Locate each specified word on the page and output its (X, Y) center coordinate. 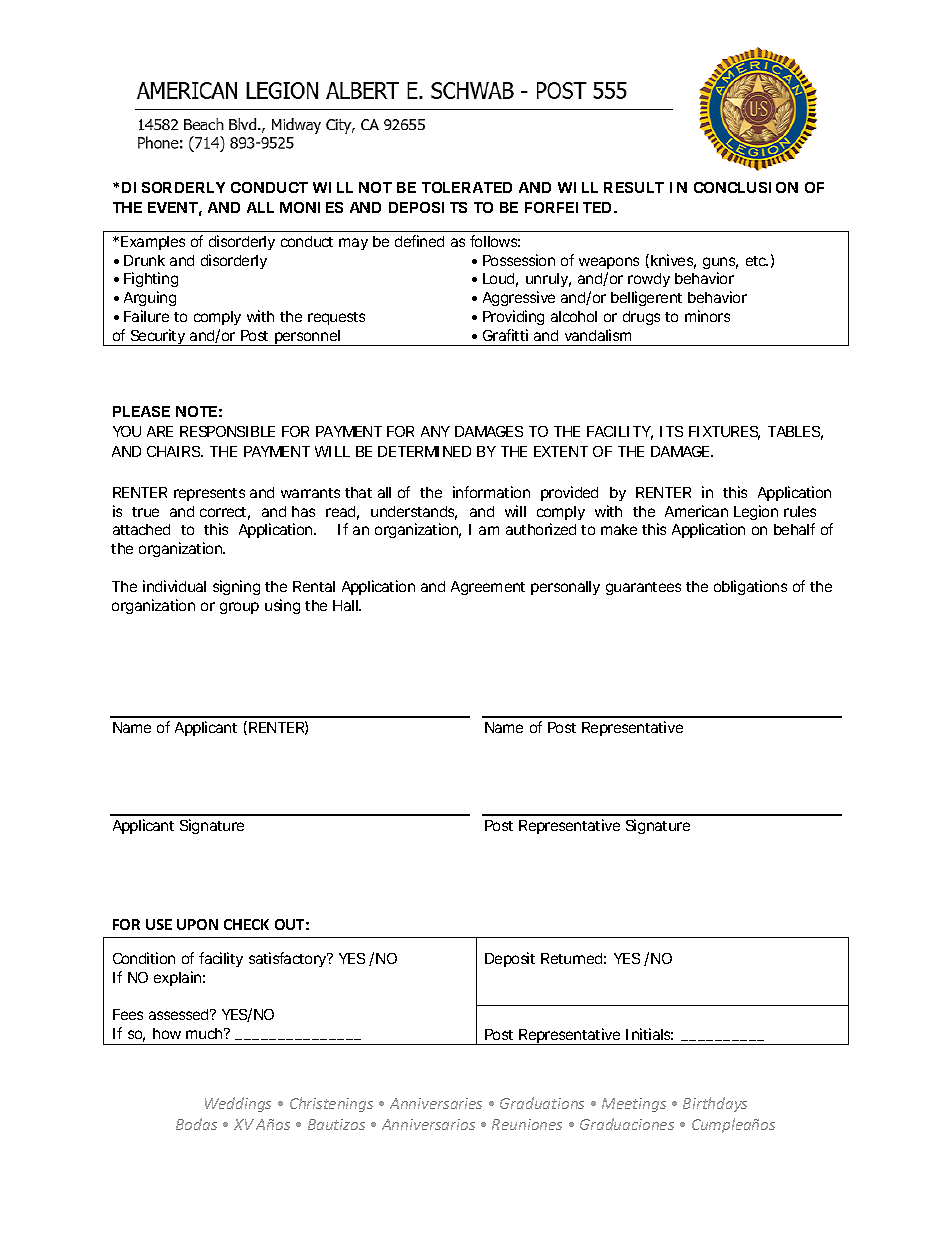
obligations (750, 587)
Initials (649, 1034)
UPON (197, 924)
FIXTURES (724, 433)
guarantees (643, 588)
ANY (435, 431)
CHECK (246, 924)
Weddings (238, 1104)
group (239, 608)
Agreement (488, 588)
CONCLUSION (746, 187)
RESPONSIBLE (227, 431)
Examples (153, 243)
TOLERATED (467, 187)
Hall (347, 605)
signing (236, 587)
